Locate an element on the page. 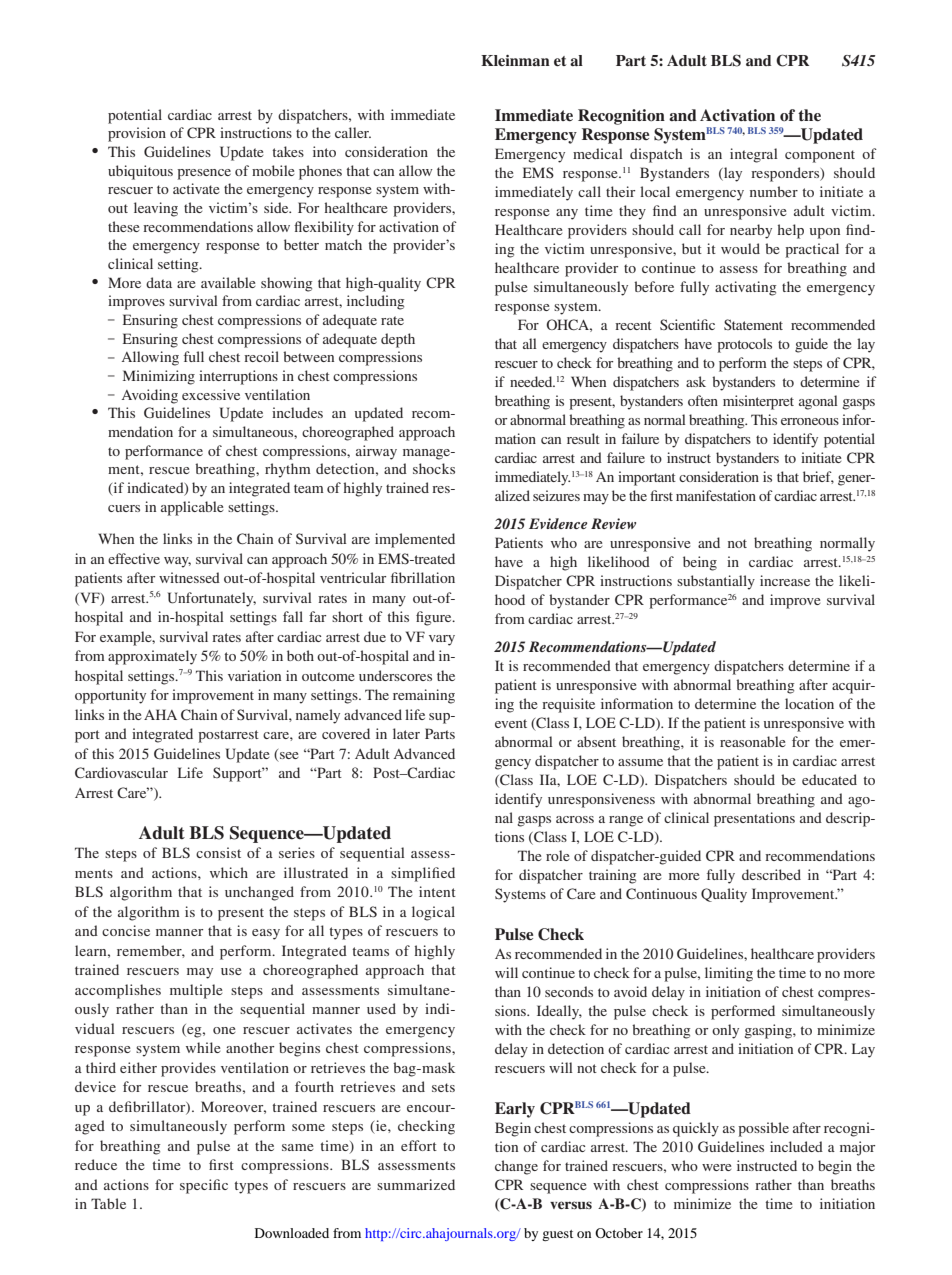 The width and height of the image is (952, 1275). increase is located at coordinates (785, 580).
